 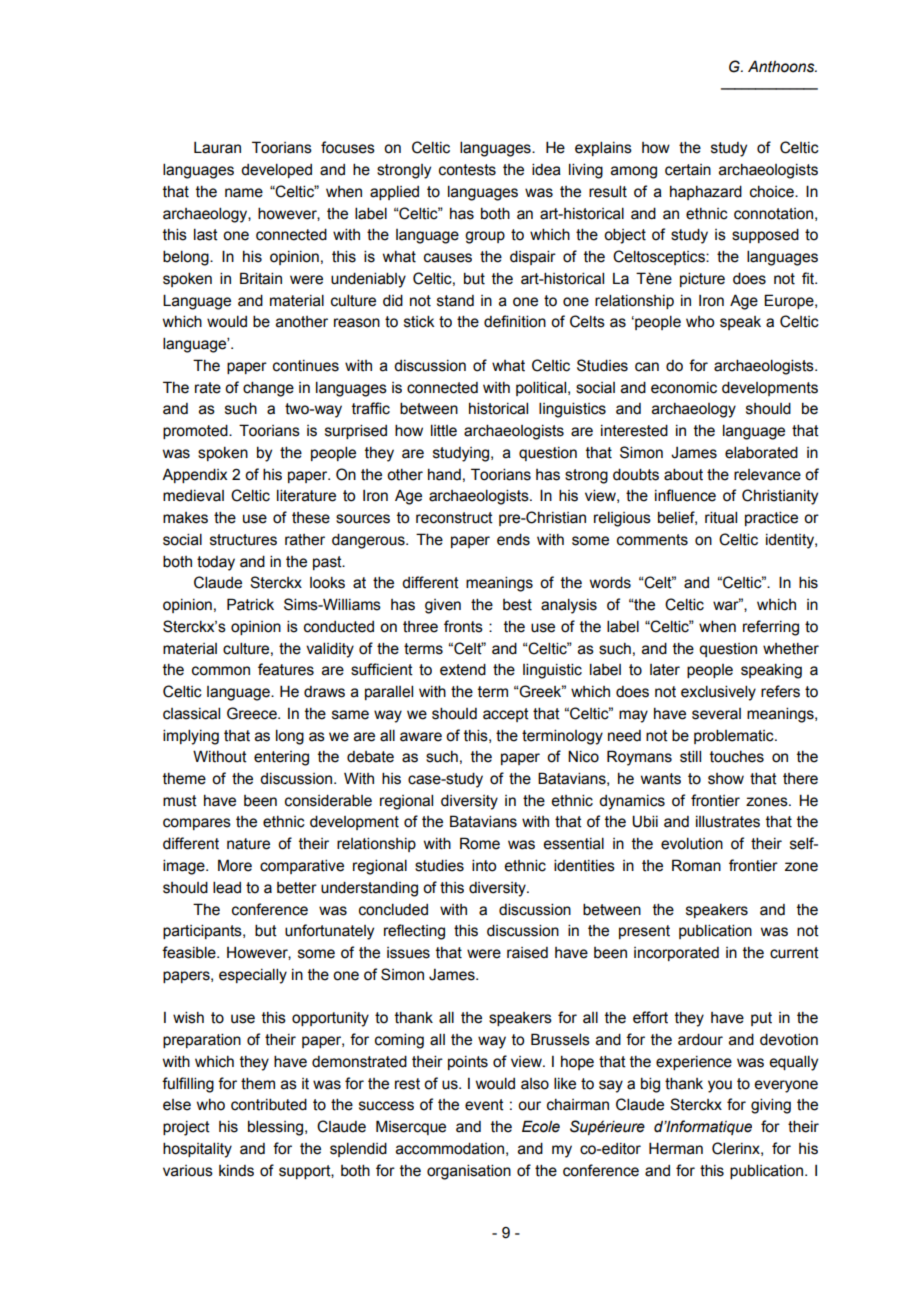 I want to click on name, so click(x=244, y=193).
